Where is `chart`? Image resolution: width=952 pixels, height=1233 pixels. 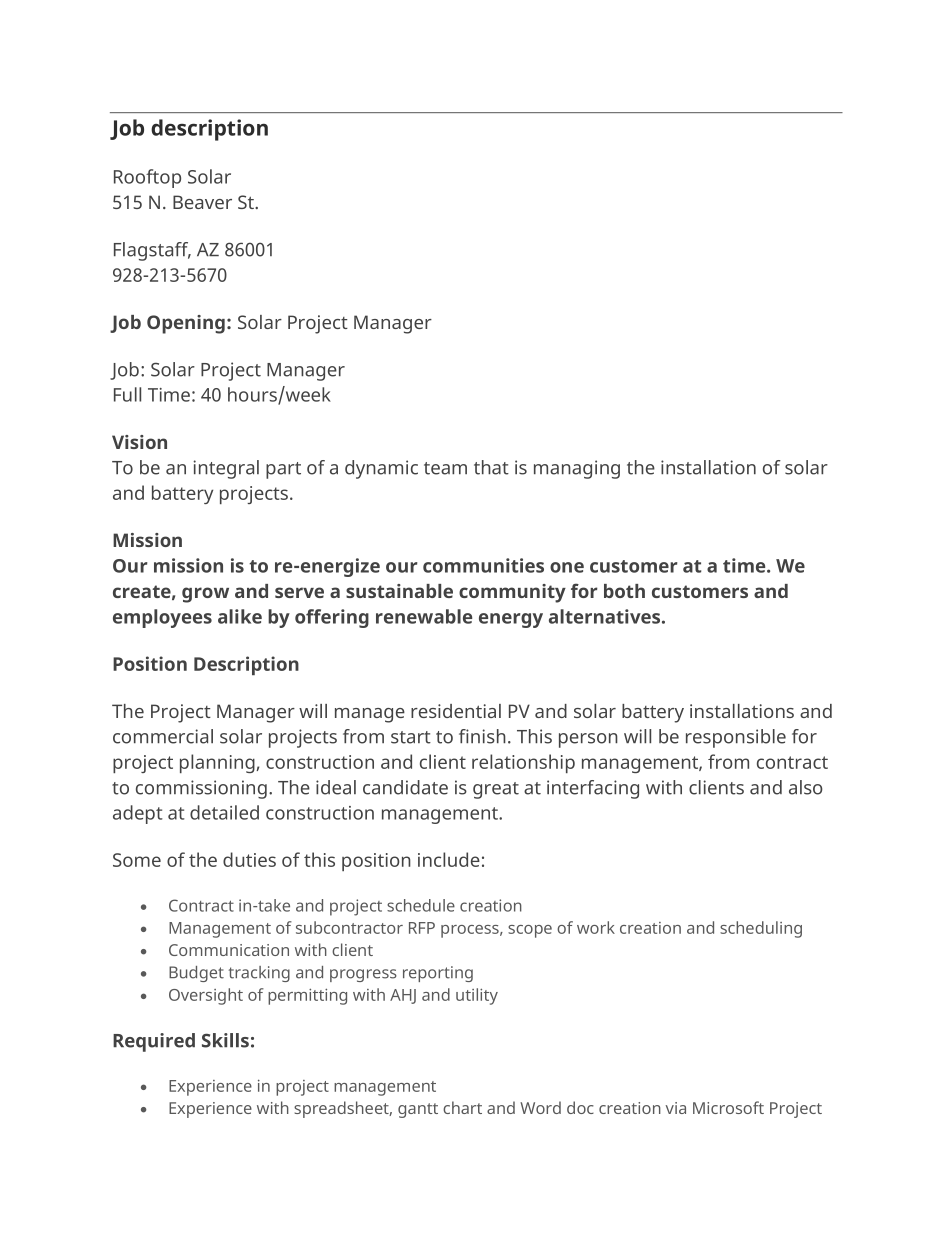 chart is located at coordinates (462, 1107).
